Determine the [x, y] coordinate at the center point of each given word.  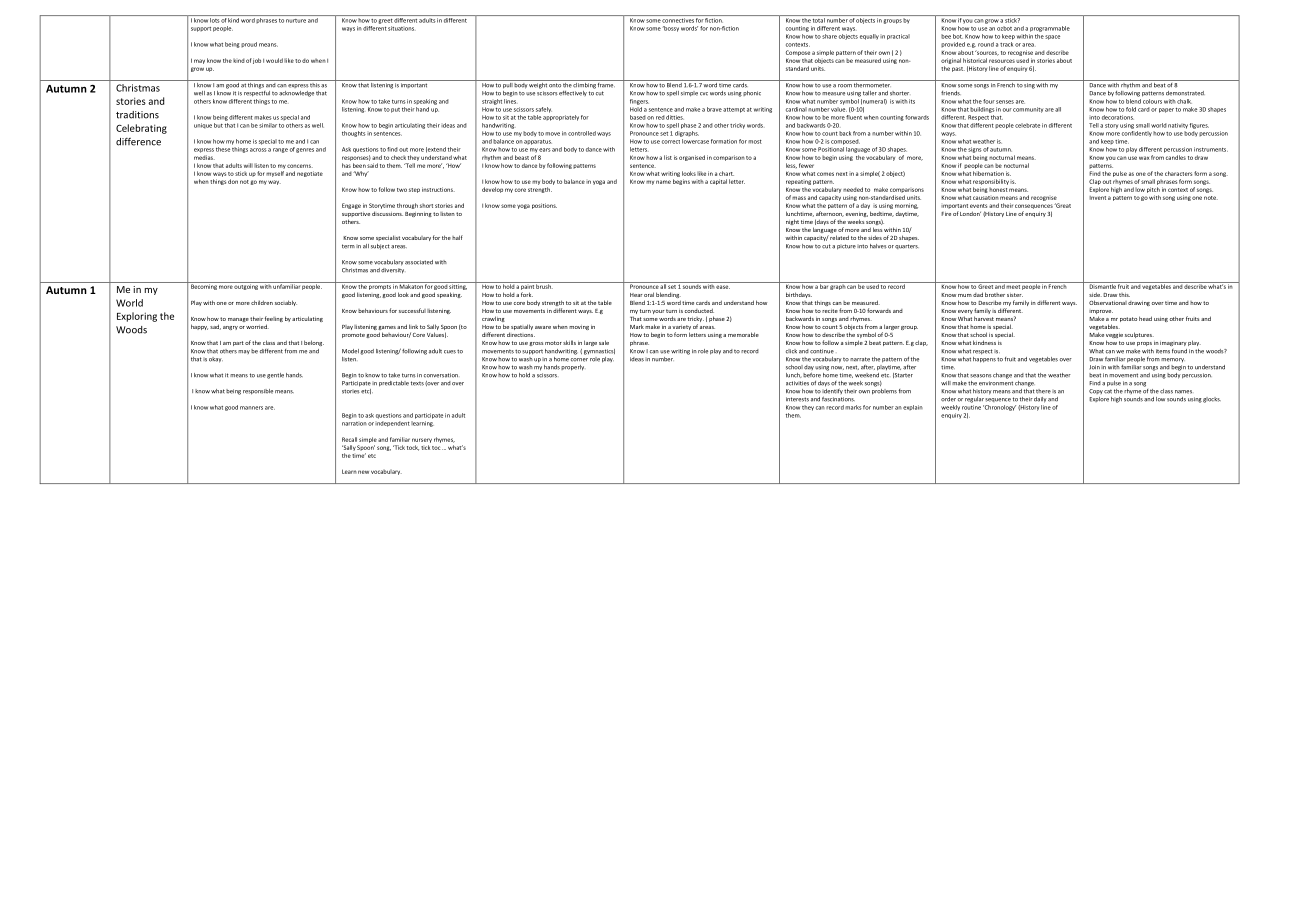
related [839, 237]
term [348, 246]
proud [249, 44]
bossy [671, 29]
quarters [907, 246]
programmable [1050, 29]
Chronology [999, 408]
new [363, 472]
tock [413, 448]
